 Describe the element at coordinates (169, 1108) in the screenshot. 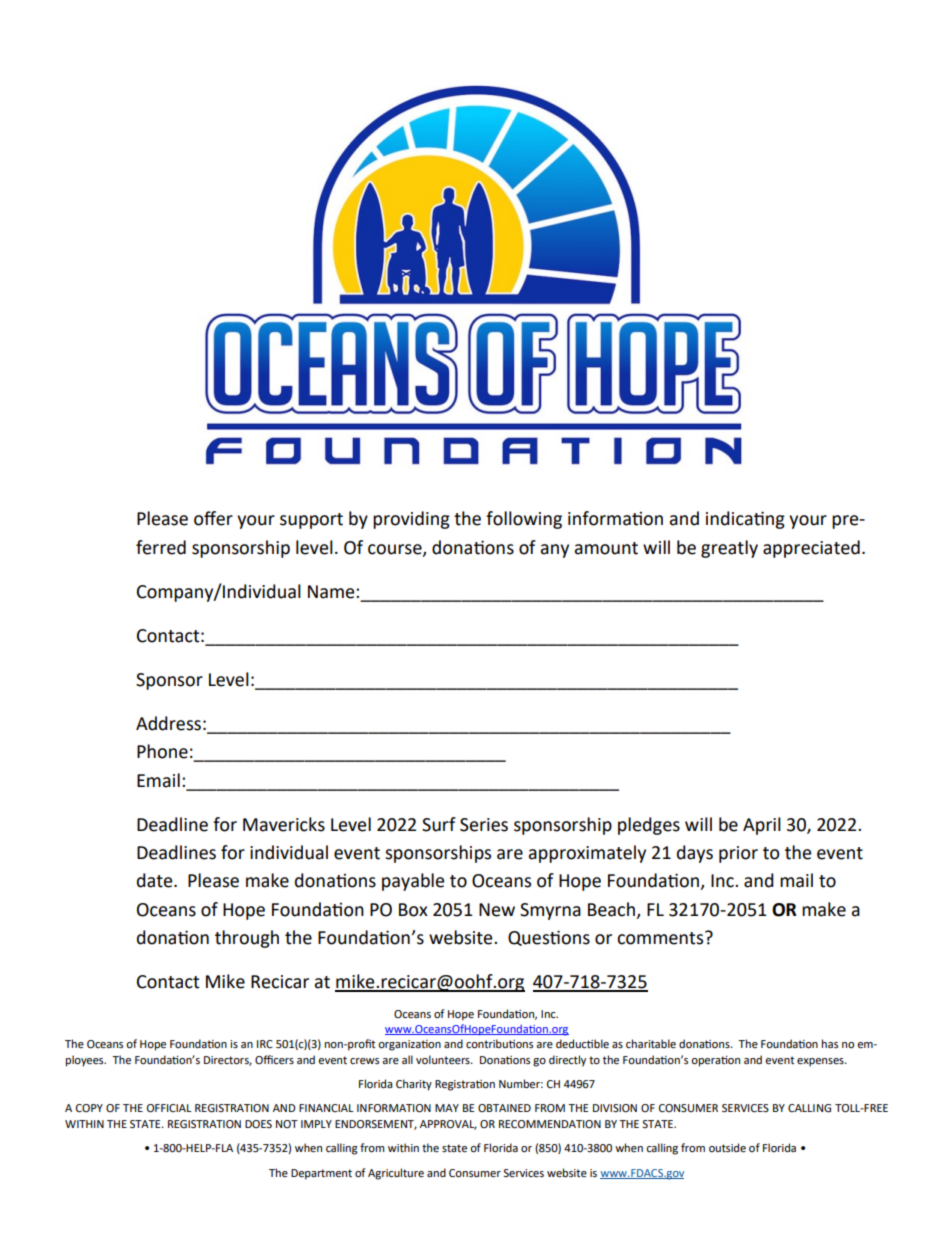

I see `OFFICIAL` at that location.
